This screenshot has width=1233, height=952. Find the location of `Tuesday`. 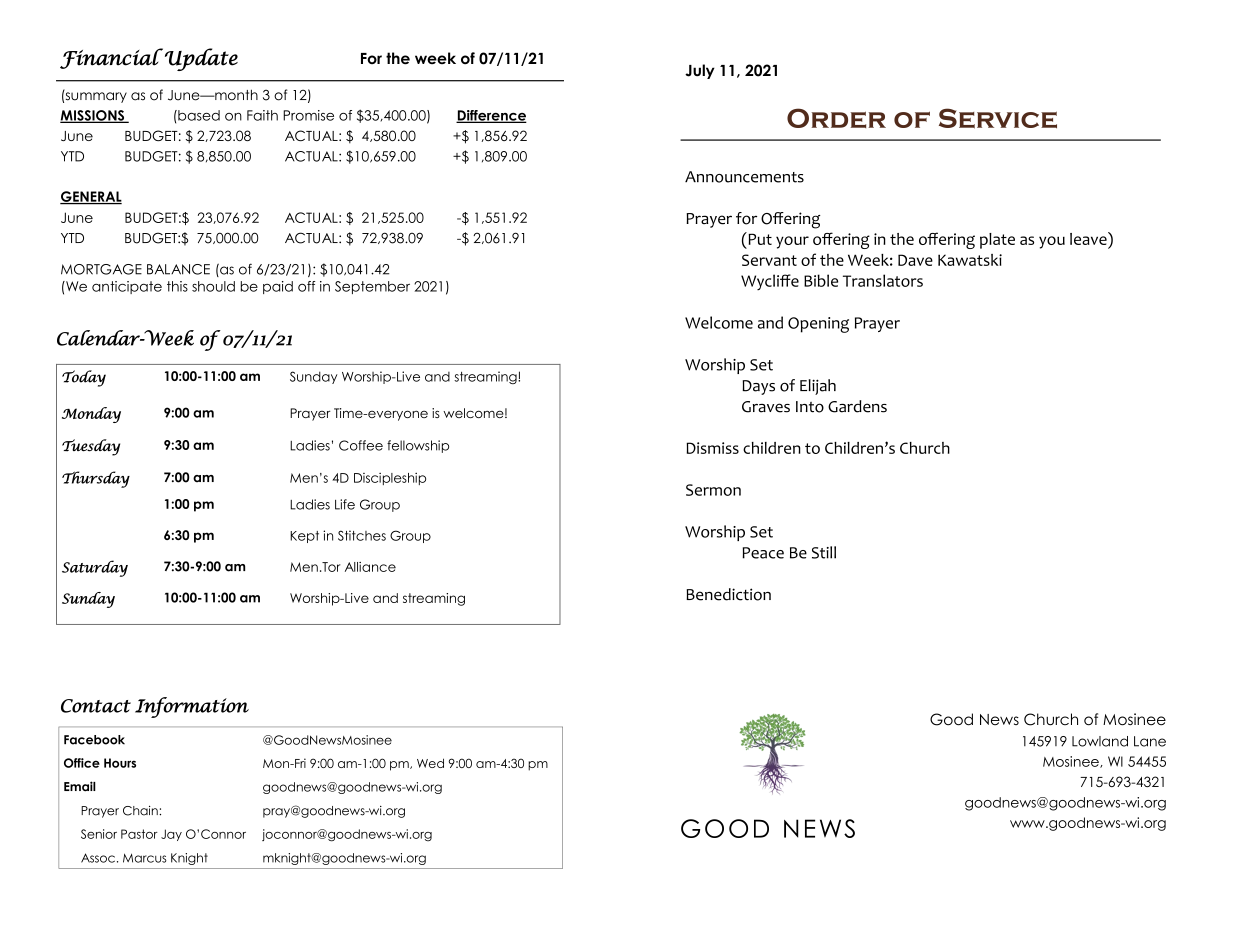

Tuesday is located at coordinates (91, 447).
